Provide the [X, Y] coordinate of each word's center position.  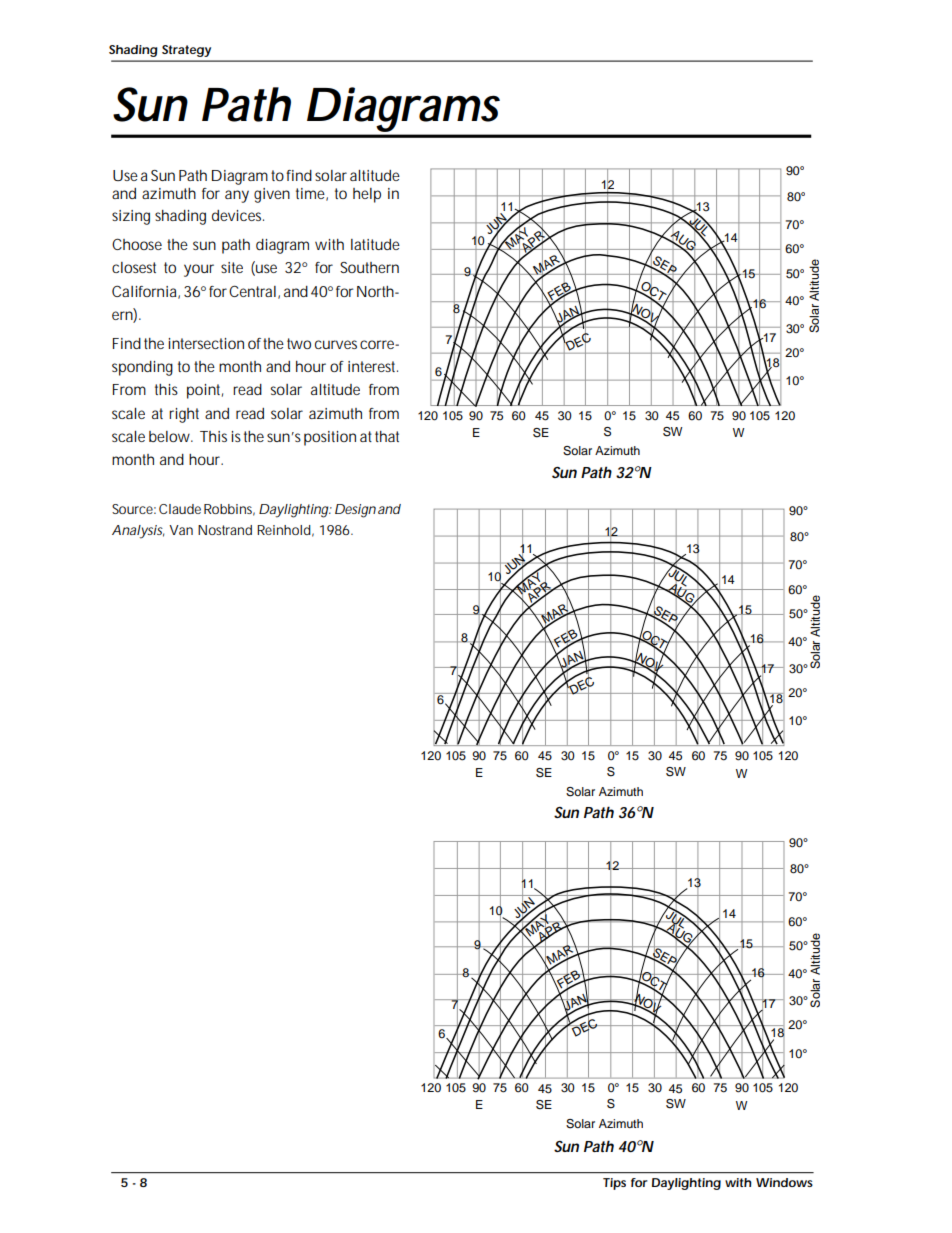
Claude [180, 509]
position [330, 438]
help [367, 195]
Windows [784, 1182]
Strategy [186, 51]
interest [373, 366]
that [387, 436]
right [184, 415]
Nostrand [225, 530]
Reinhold [284, 530]
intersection [206, 343]
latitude [375, 244]
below [169, 436]
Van [181, 530]
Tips [614, 1184]
